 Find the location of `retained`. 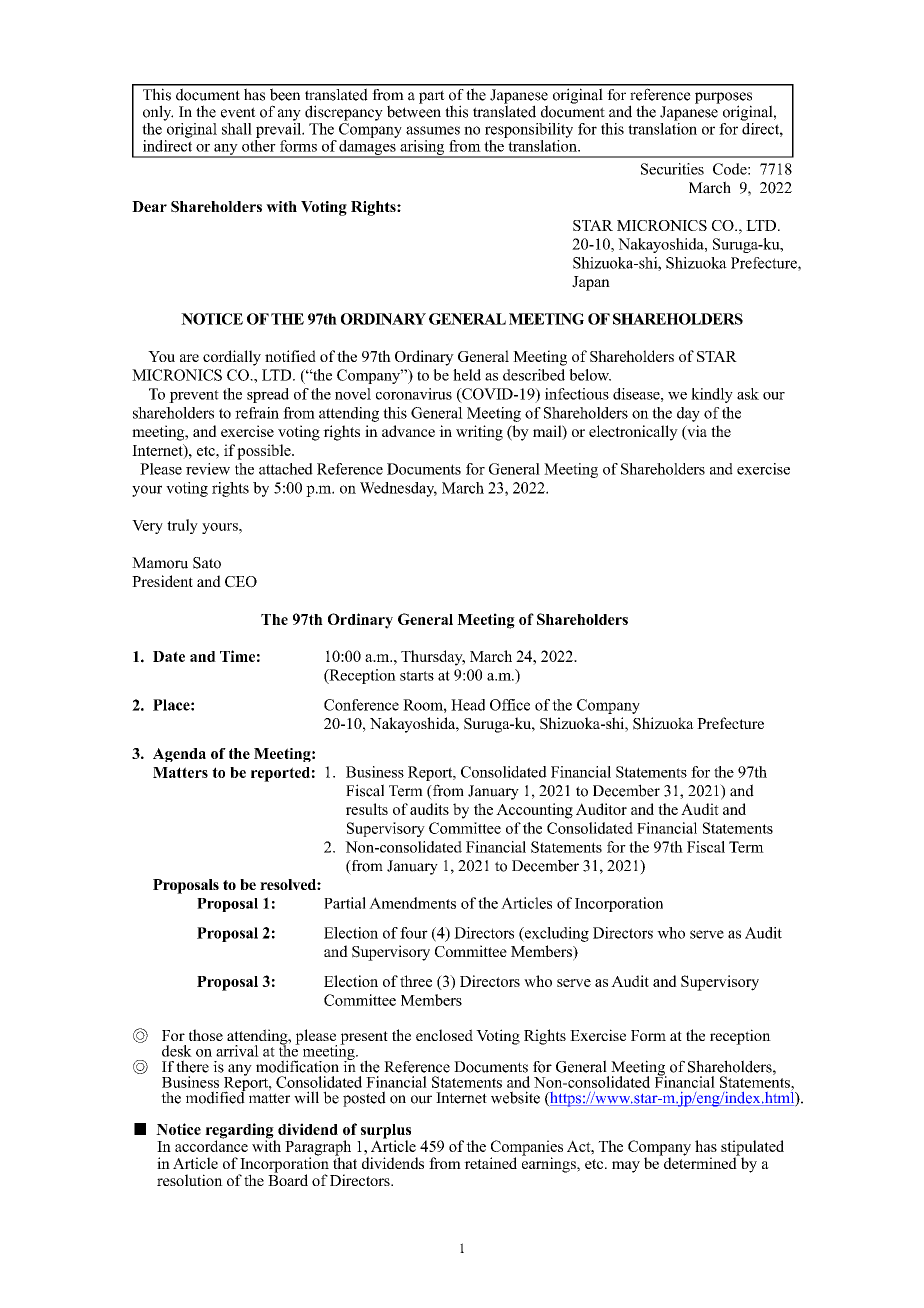

retained is located at coordinates (490, 1163).
